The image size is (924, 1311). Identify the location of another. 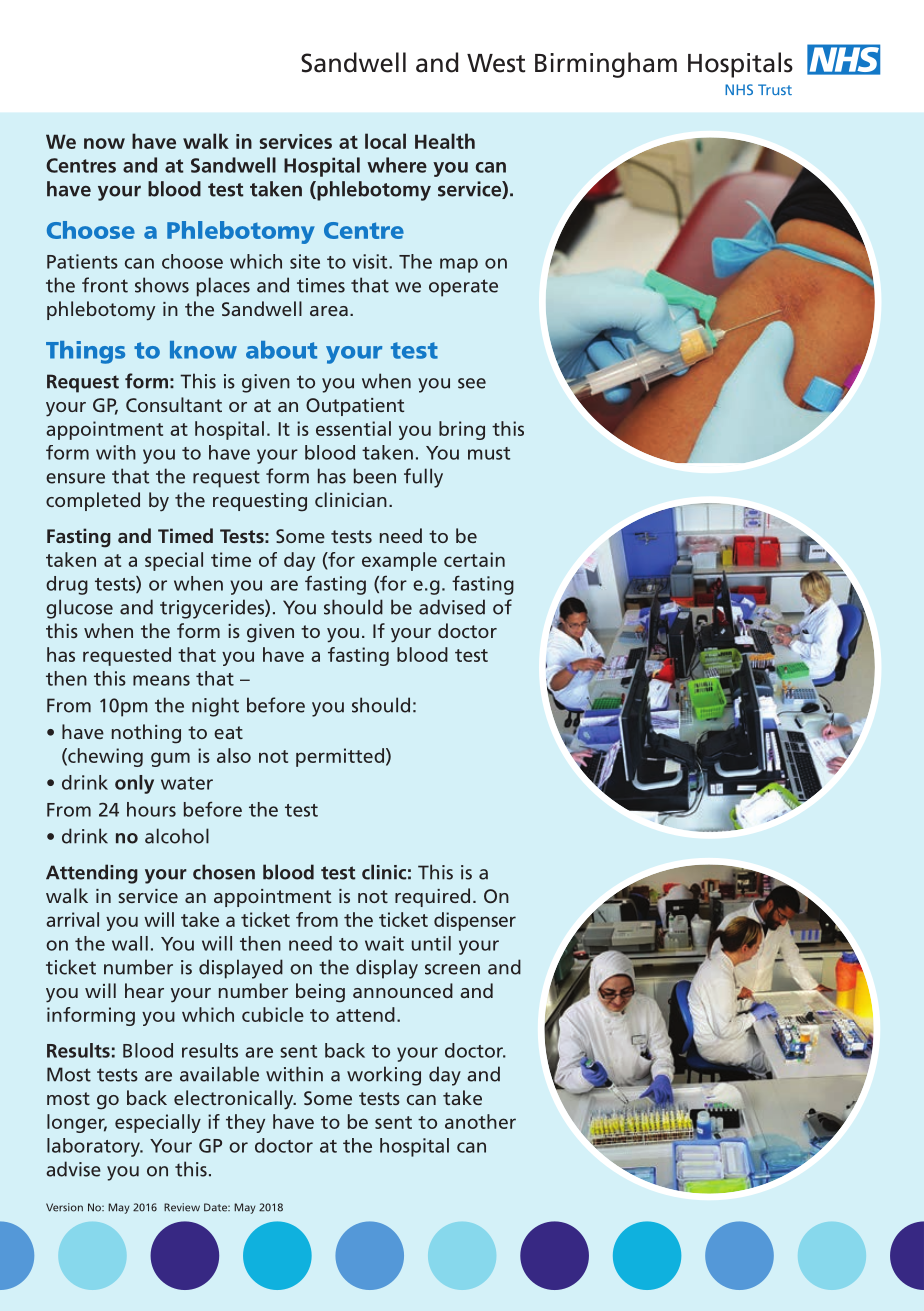
(480, 1121).
